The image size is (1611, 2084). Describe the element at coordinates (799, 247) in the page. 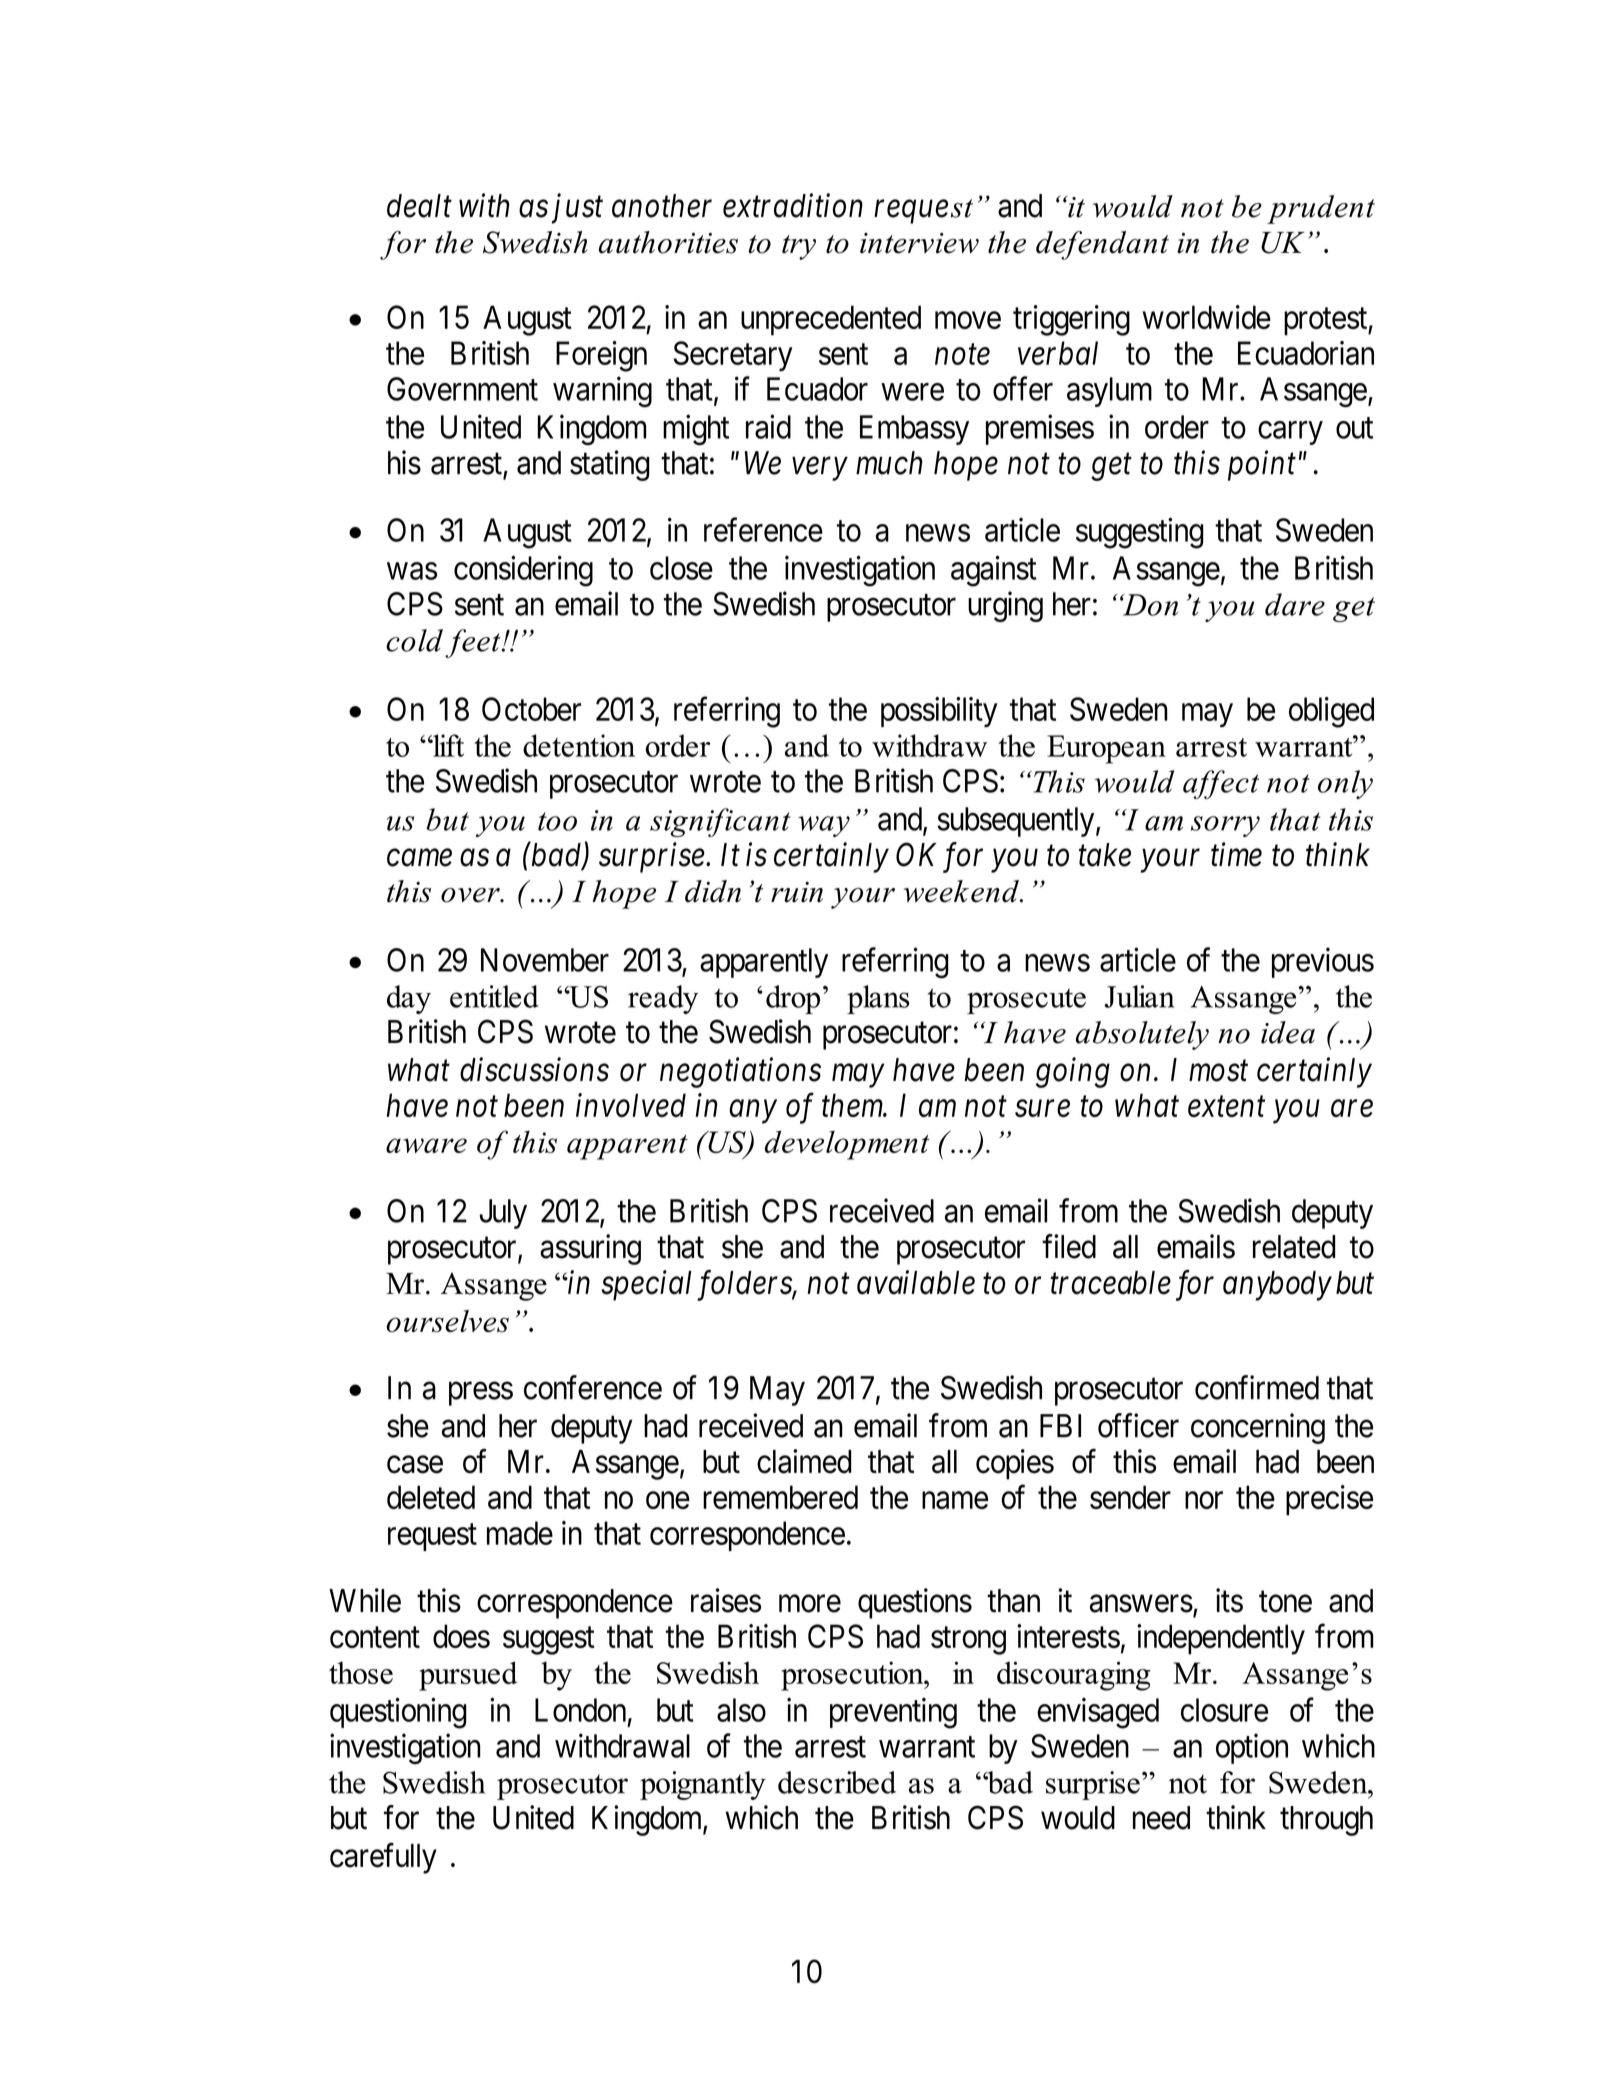

I see `try` at that location.
